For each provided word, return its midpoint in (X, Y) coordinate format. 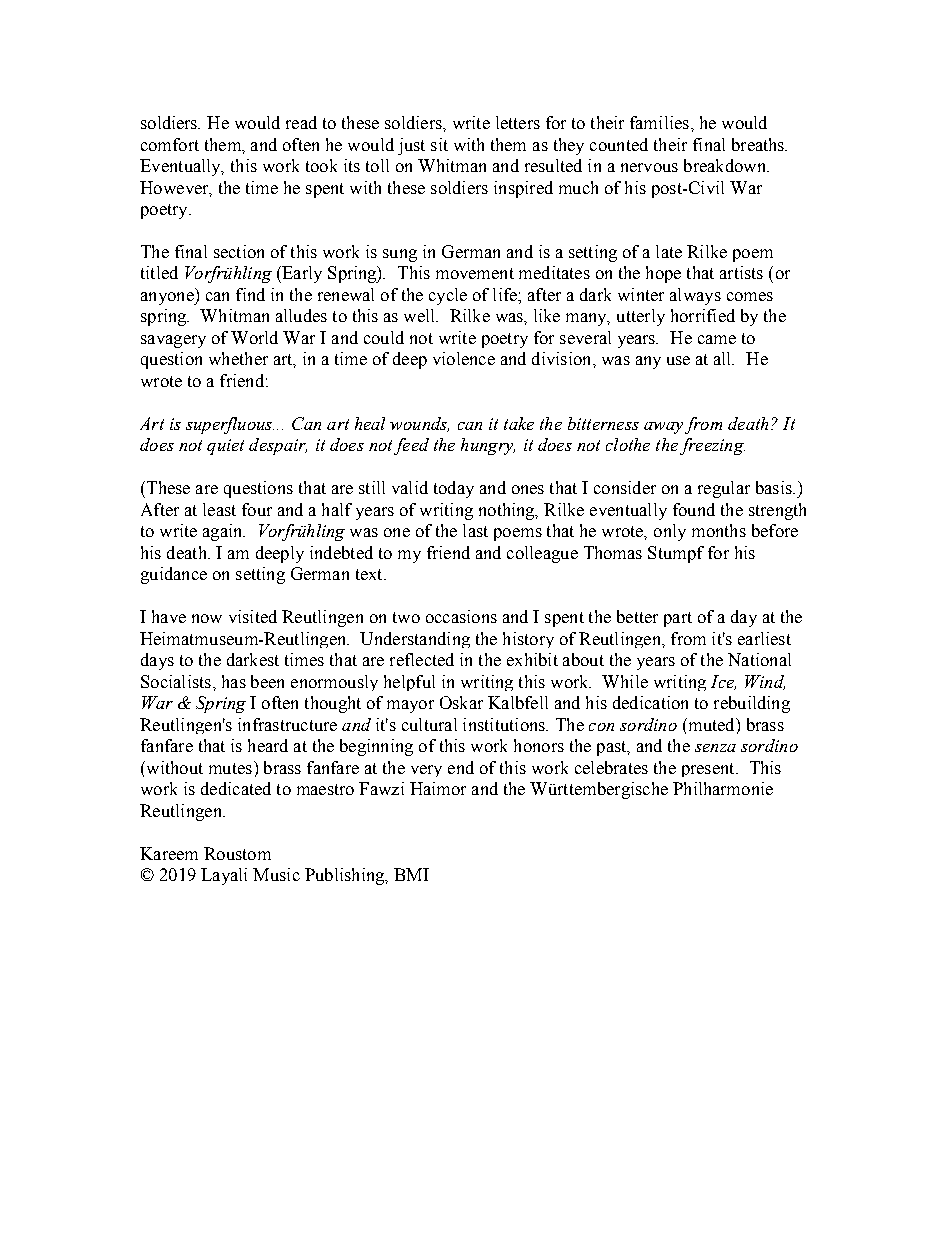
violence (464, 358)
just (411, 146)
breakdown (726, 165)
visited (253, 616)
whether (238, 358)
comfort (170, 144)
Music (276, 874)
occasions (461, 616)
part (678, 619)
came (717, 339)
